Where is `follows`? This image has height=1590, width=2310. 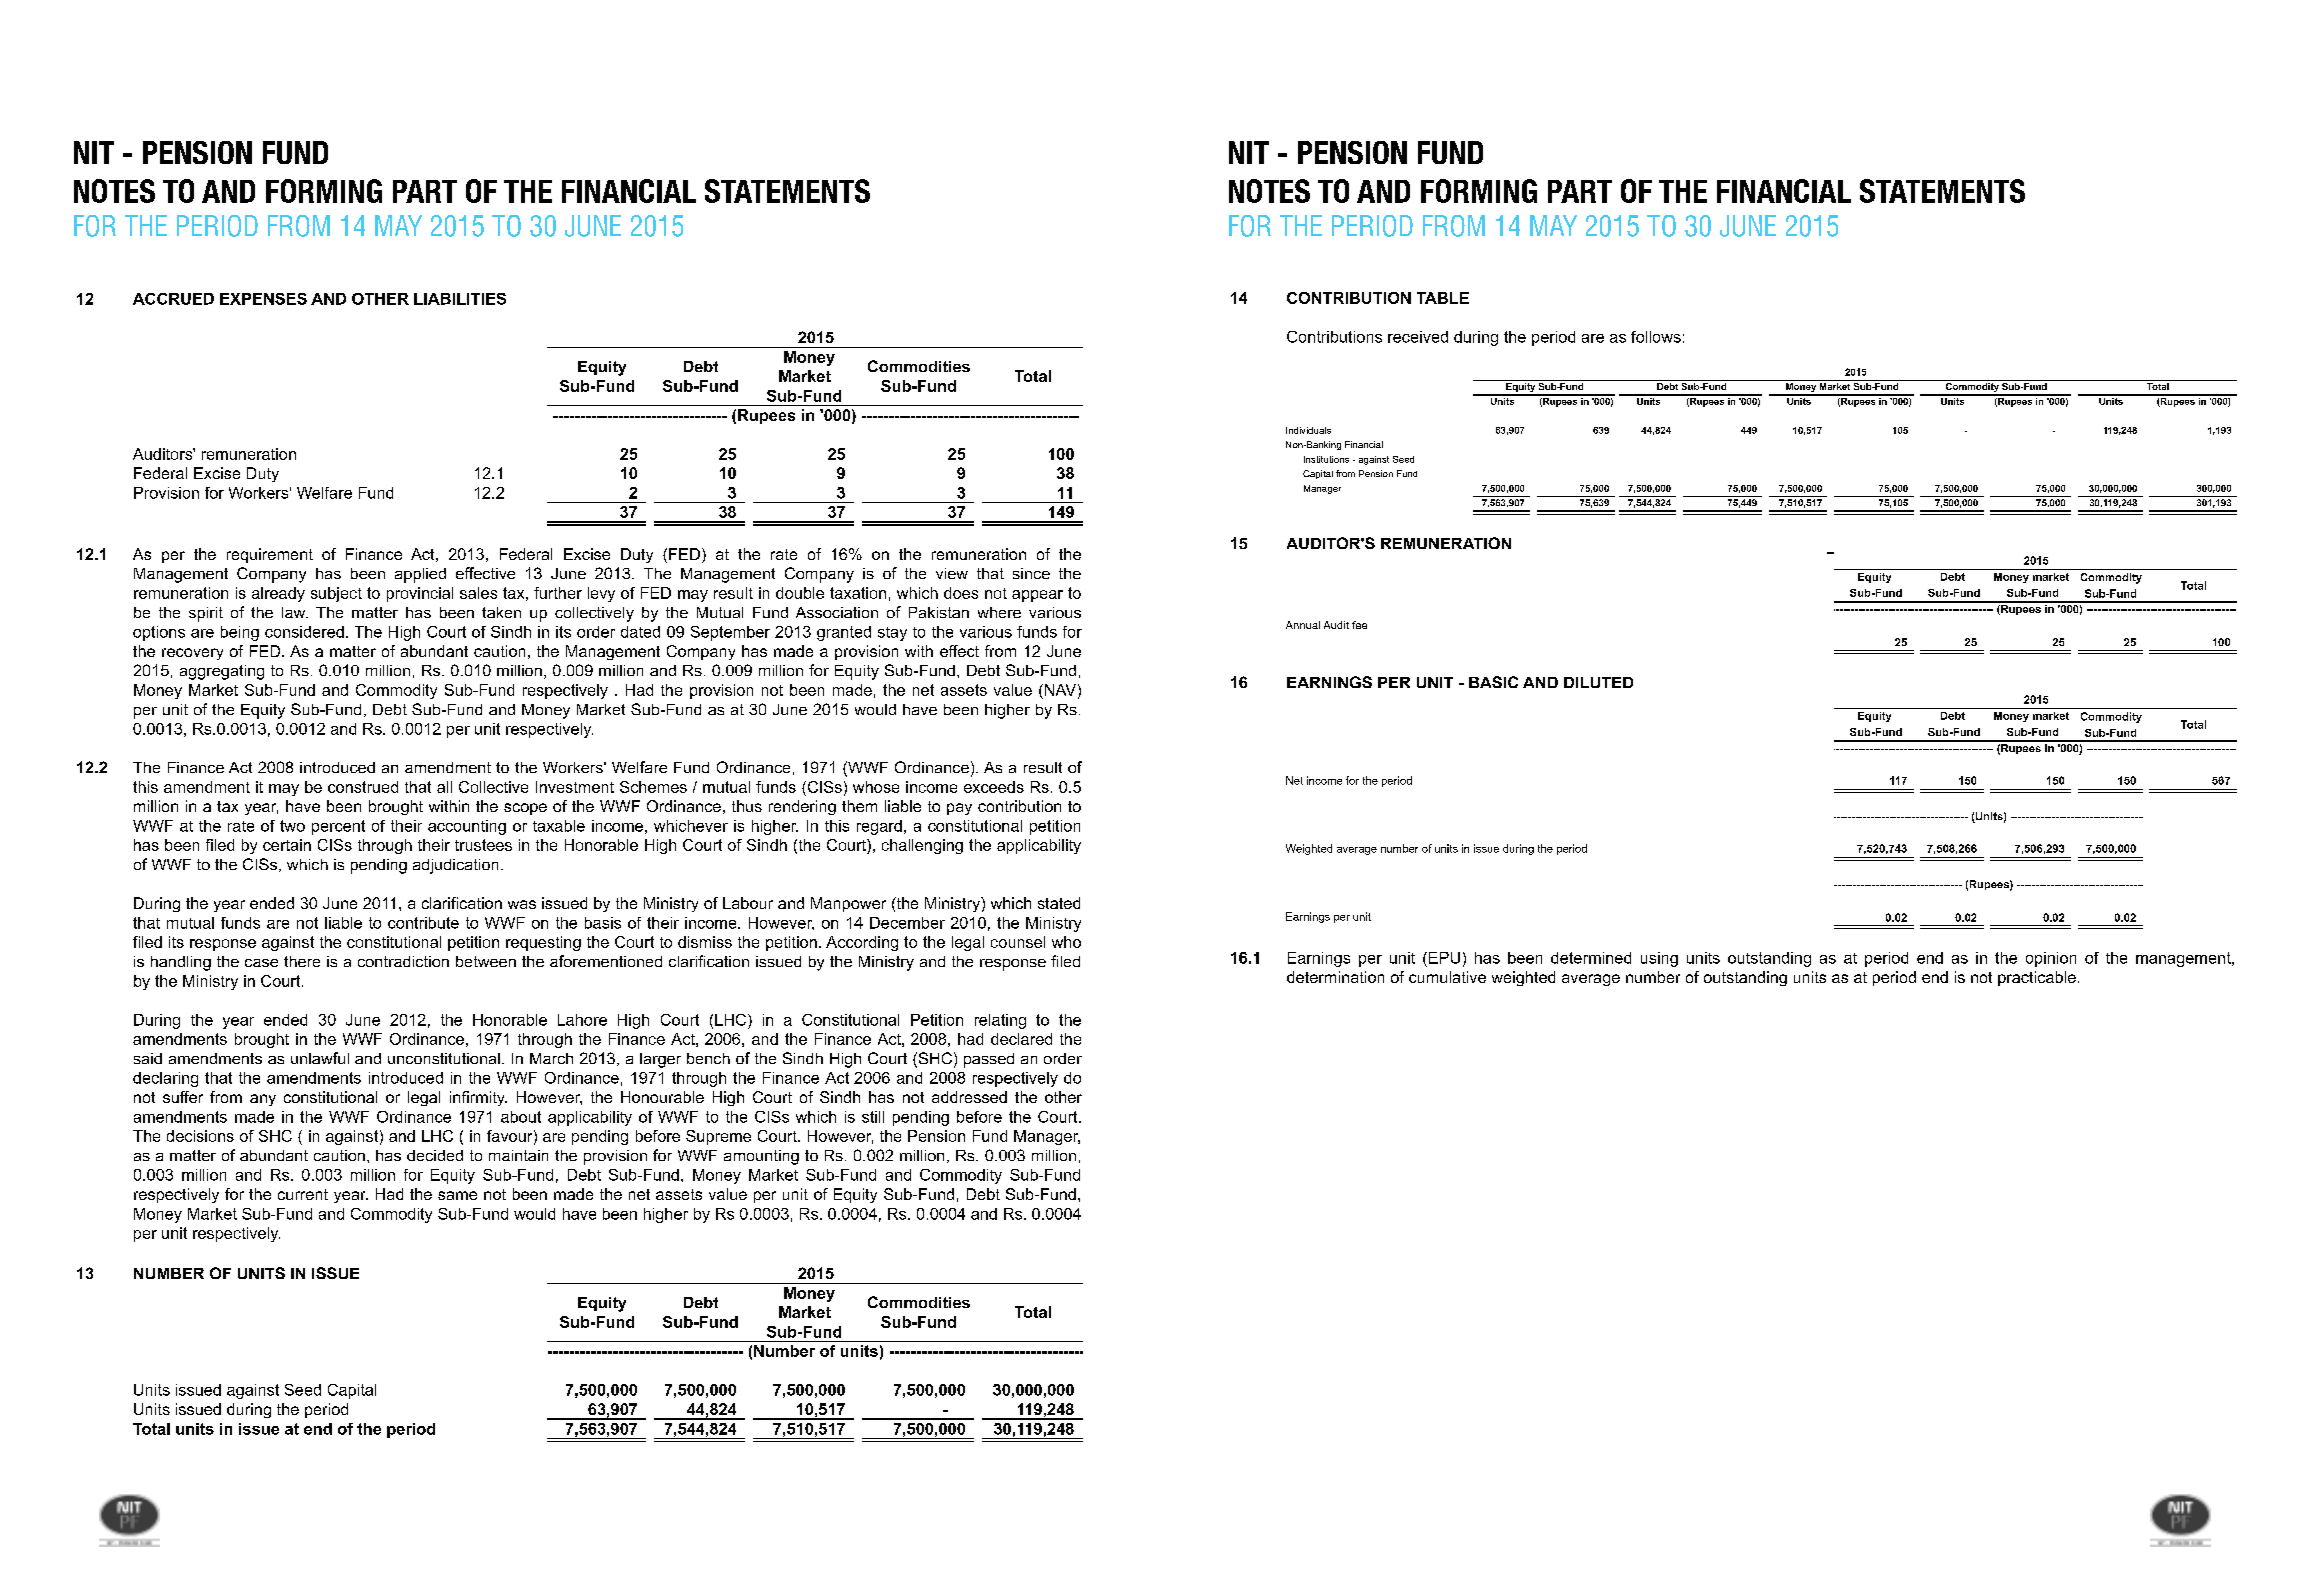
follows is located at coordinates (1656, 337).
